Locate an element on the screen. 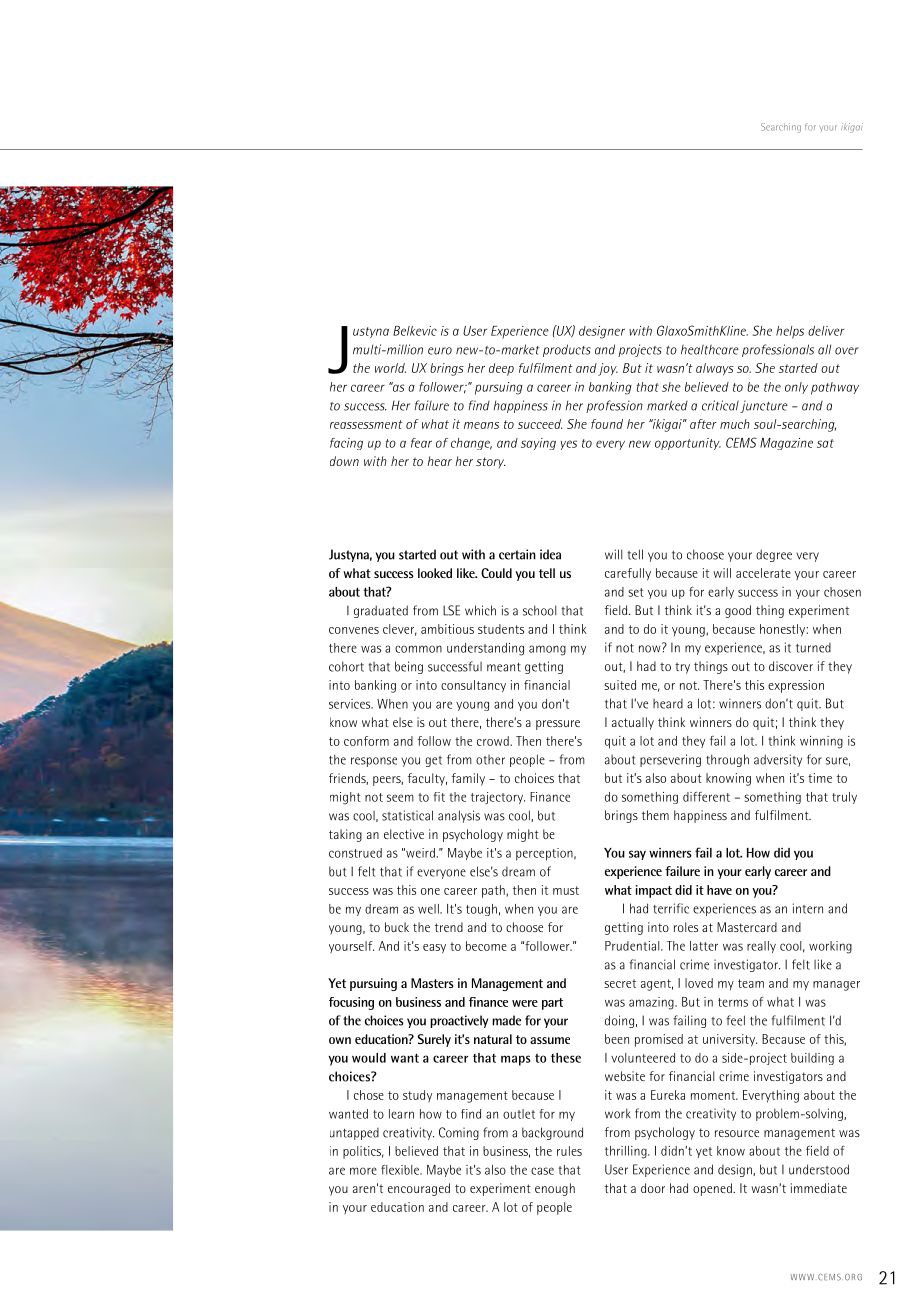 This screenshot has height=1308, width=924. among is located at coordinates (547, 650).
